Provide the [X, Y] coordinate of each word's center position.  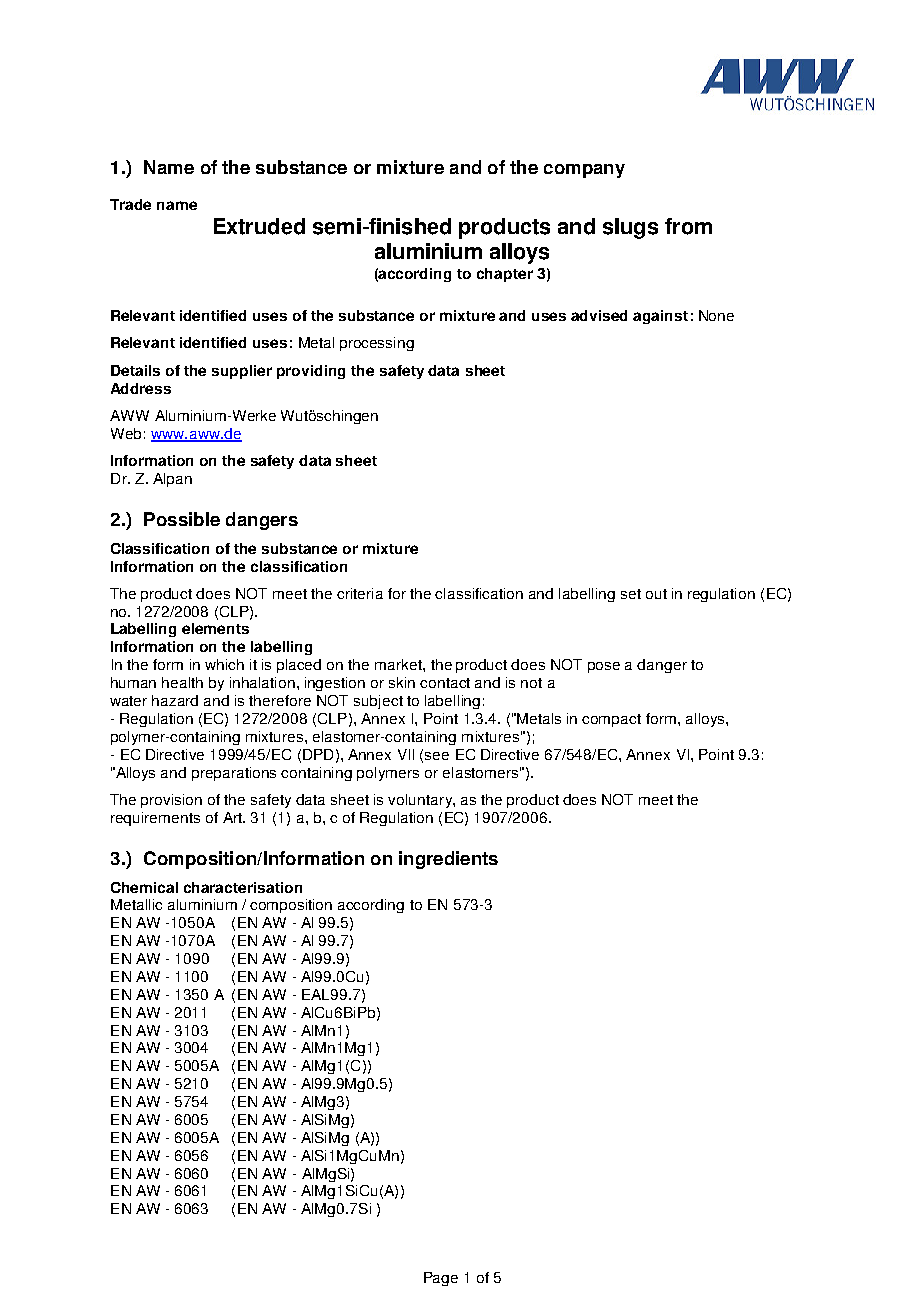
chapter [505, 275]
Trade [130, 204]
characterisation [243, 887]
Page [441, 1279]
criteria [360, 593]
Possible [182, 519]
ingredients [448, 860]
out [656, 594]
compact [611, 720]
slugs [630, 228]
